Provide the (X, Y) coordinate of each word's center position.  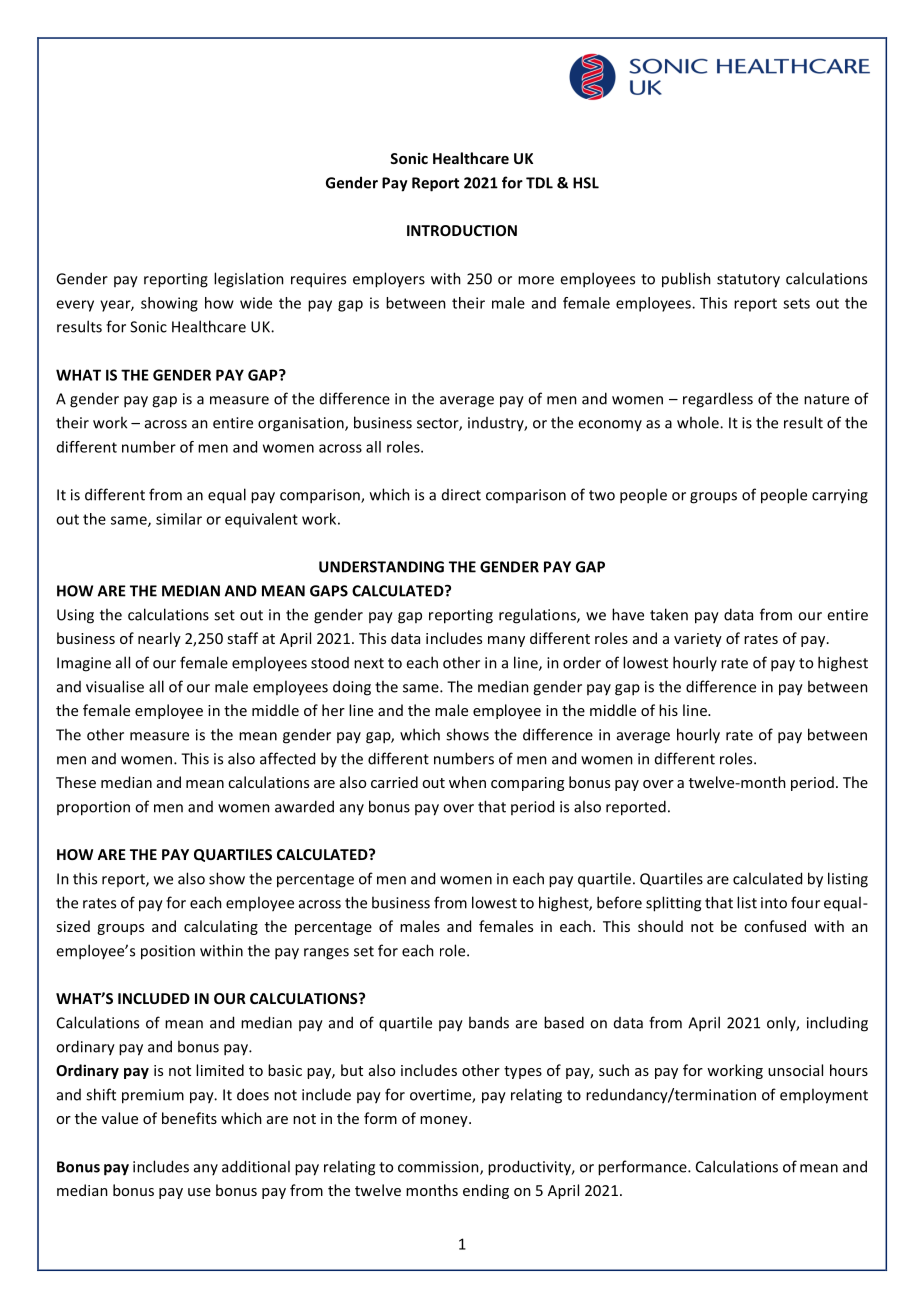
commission (439, 1168)
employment (824, 1096)
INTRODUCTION (462, 230)
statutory (748, 281)
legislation (249, 280)
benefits (189, 1118)
